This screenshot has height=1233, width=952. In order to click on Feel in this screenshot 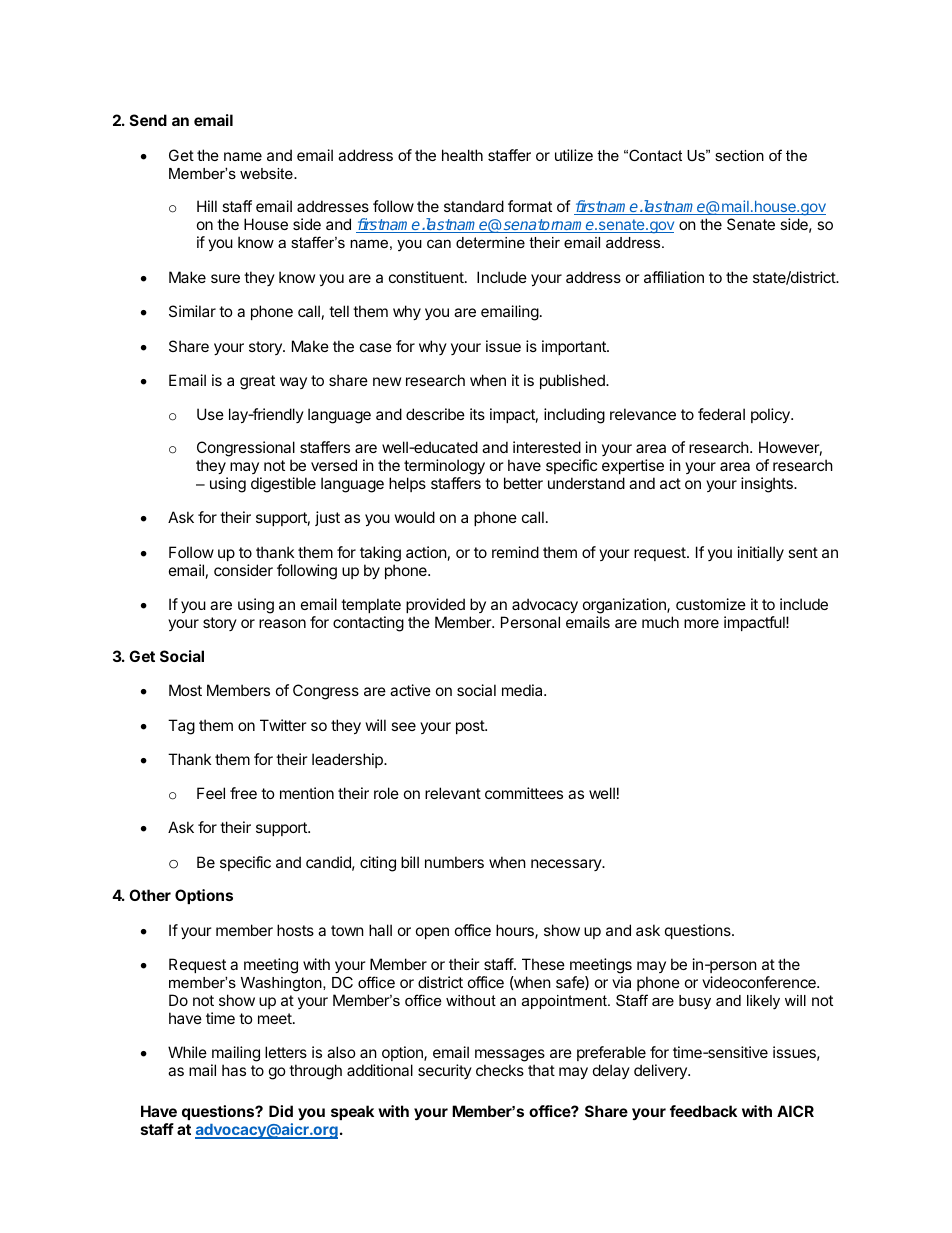, I will do `click(211, 793)`.
